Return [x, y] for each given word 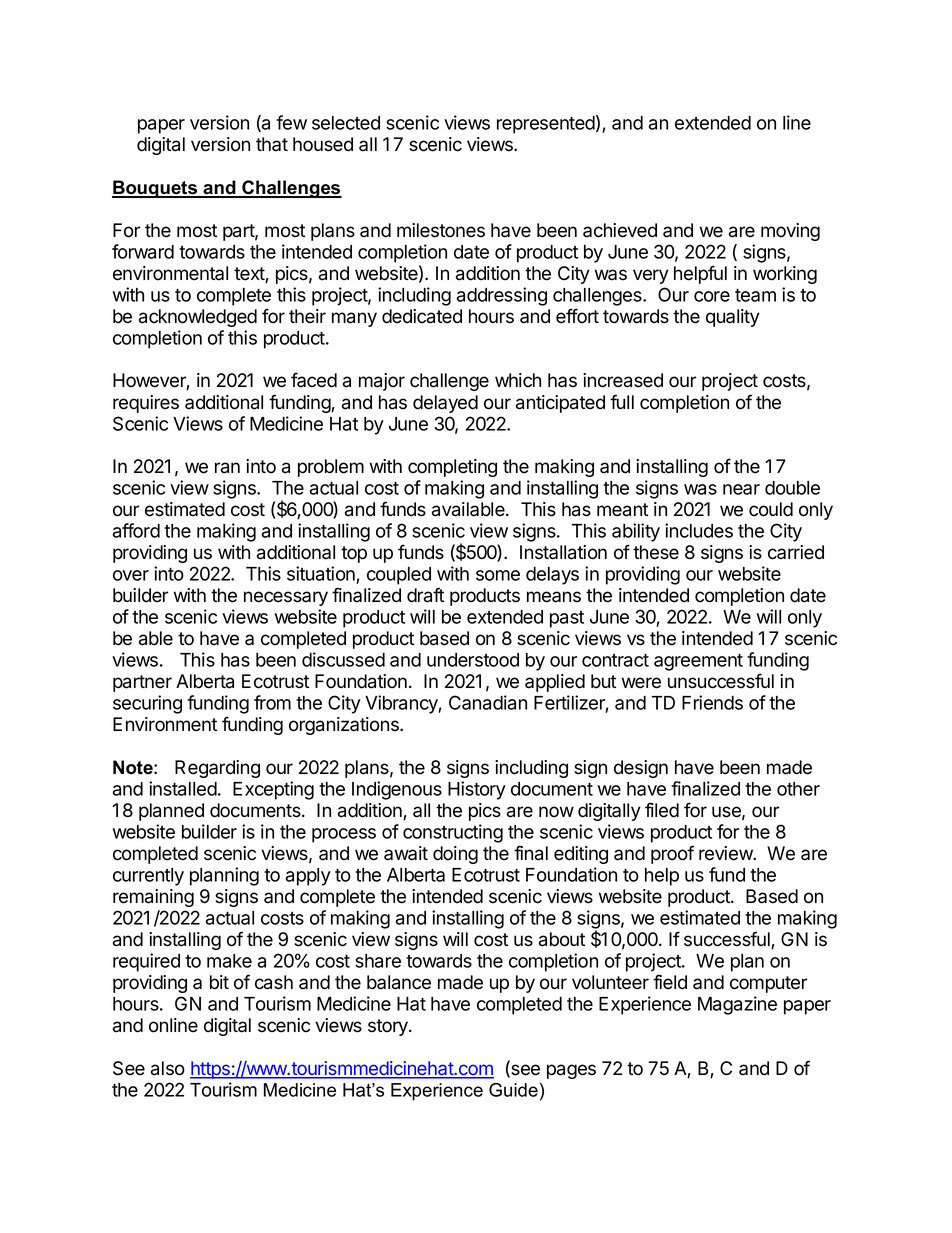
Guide [513, 1090]
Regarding [217, 769]
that [272, 144]
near [741, 489]
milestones [441, 230]
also [168, 1068]
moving [790, 232]
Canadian [488, 702]
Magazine [737, 1005]
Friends [712, 702]
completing [452, 468]
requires [146, 404]
